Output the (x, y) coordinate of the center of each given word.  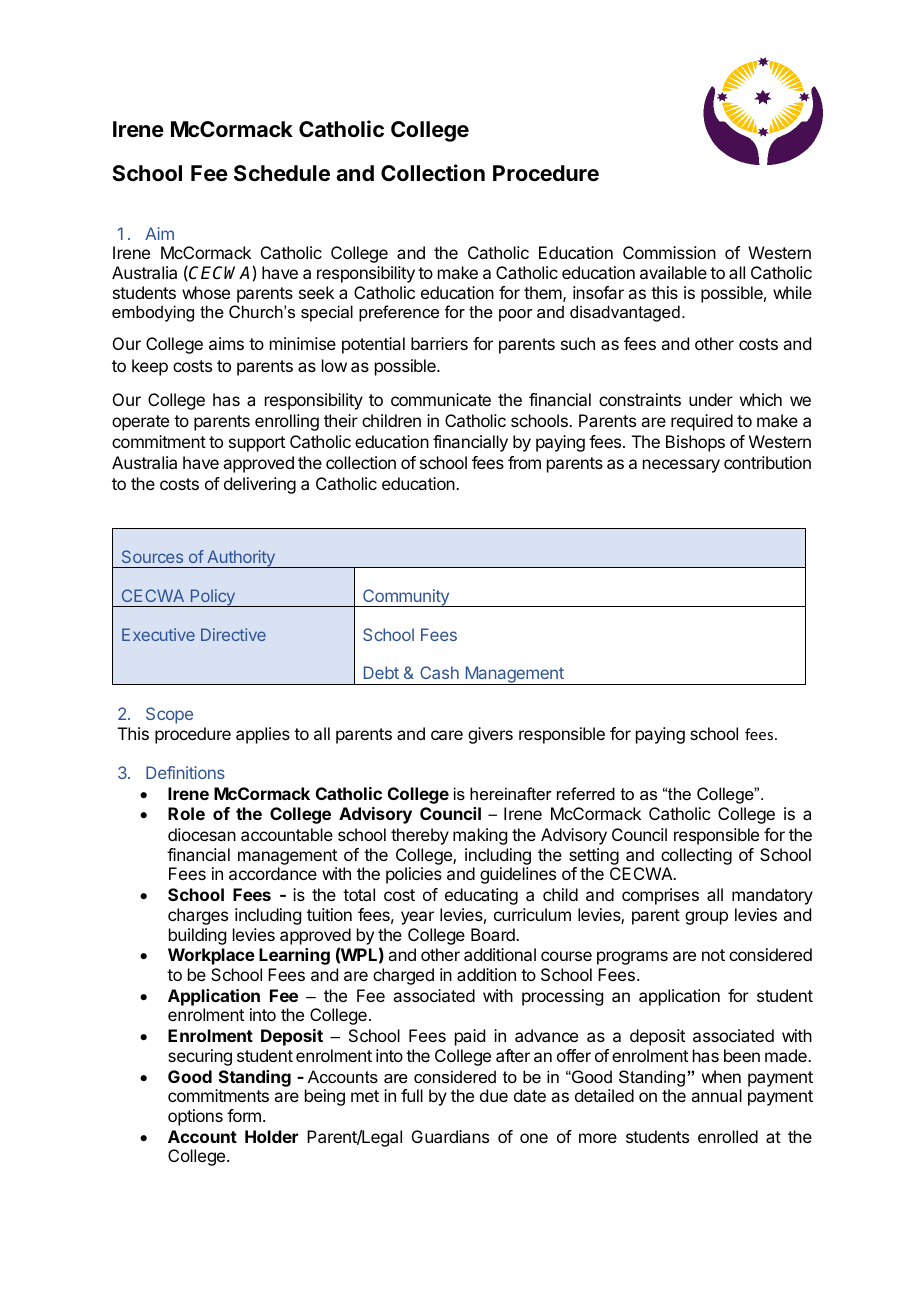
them (543, 292)
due (494, 1095)
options (195, 1117)
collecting (696, 856)
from (524, 462)
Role (186, 813)
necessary (681, 466)
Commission (669, 252)
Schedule (282, 173)
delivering (260, 485)
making (480, 836)
